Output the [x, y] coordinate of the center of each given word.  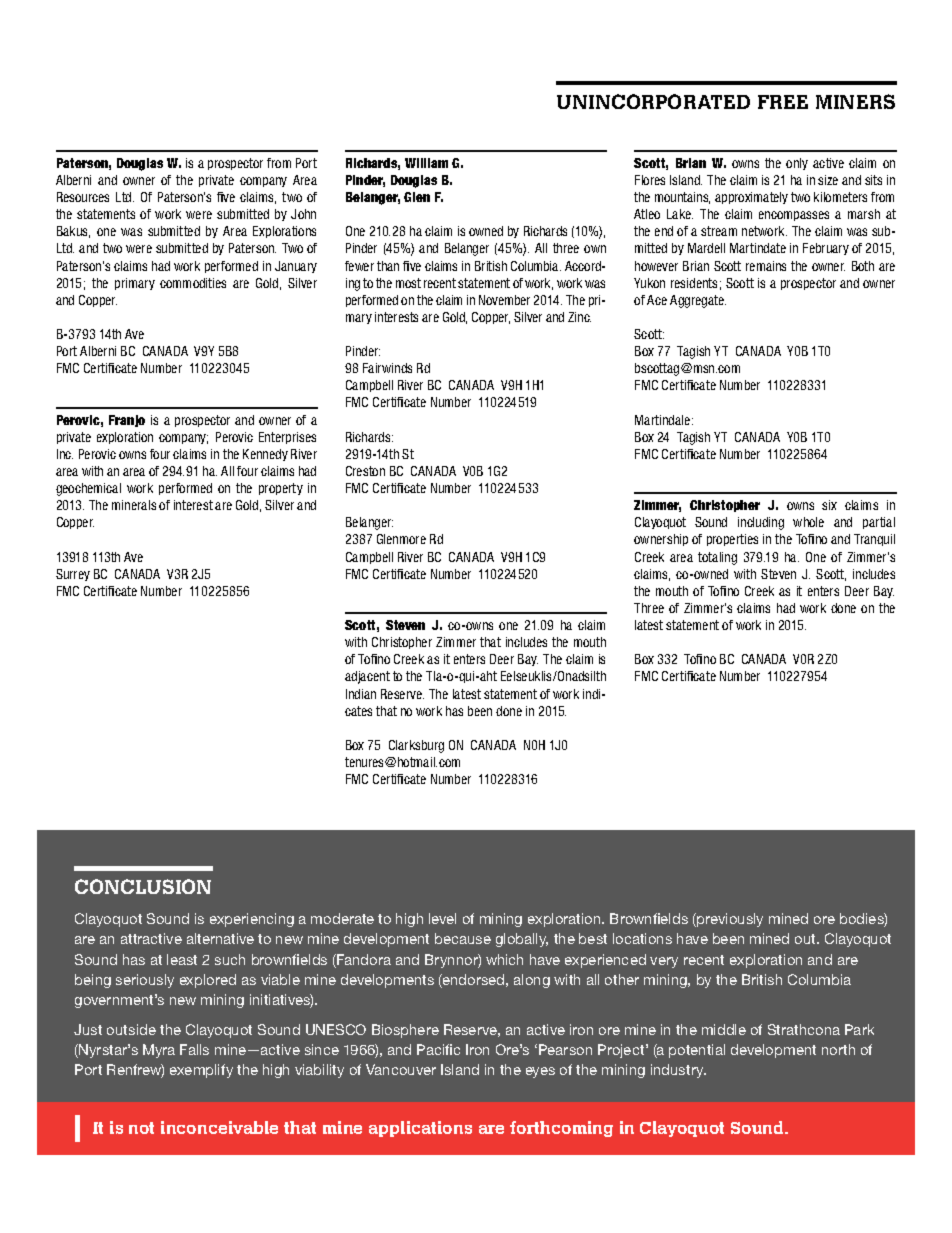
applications [420, 1129]
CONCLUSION [143, 886]
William [426, 163]
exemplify [201, 1071]
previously [729, 920]
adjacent [367, 677]
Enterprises [287, 438]
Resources [83, 197]
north [838, 1049]
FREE [783, 102]
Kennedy [265, 455]
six [829, 505]
